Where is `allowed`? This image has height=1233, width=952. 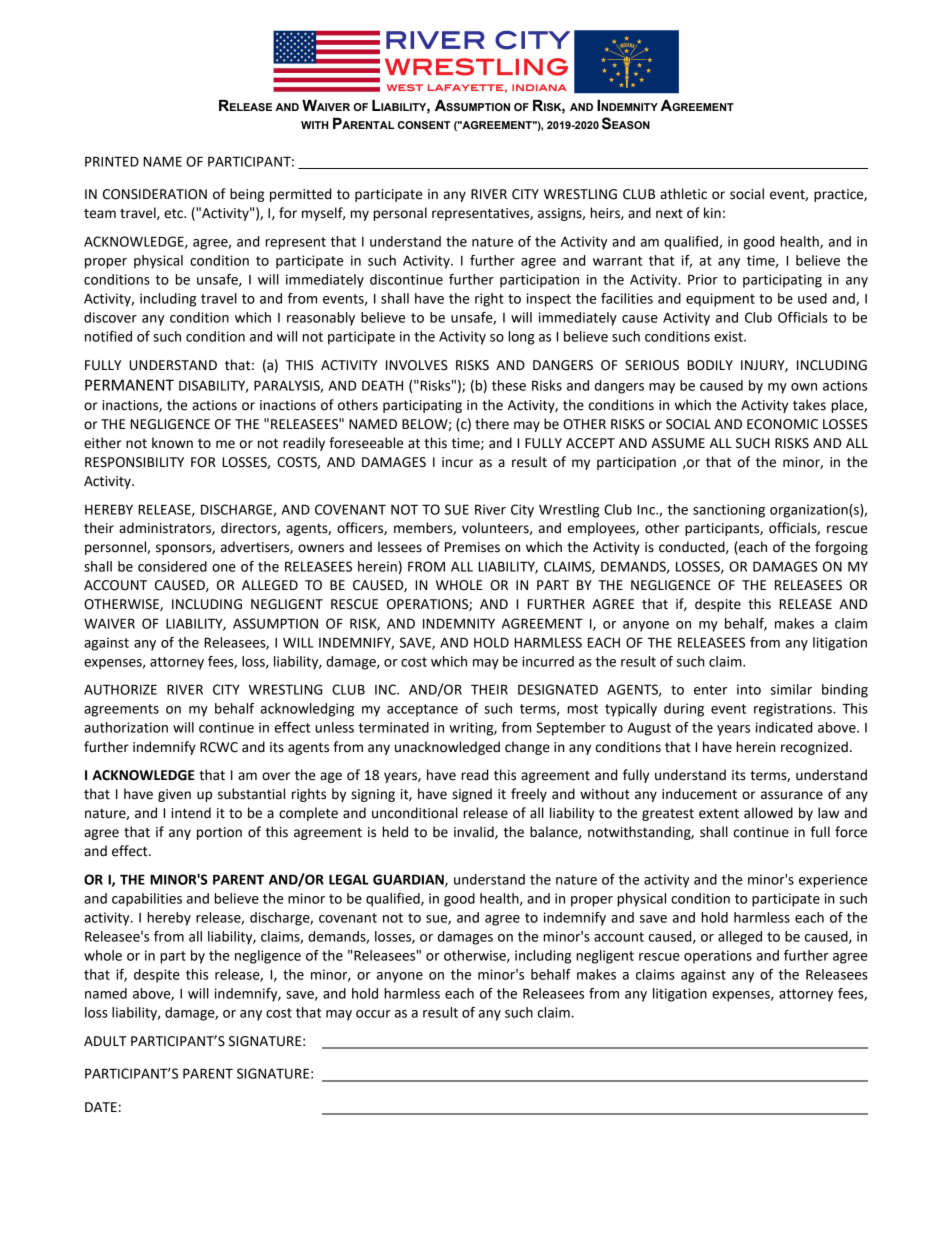
allowed is located at coordinates (768, 813).
